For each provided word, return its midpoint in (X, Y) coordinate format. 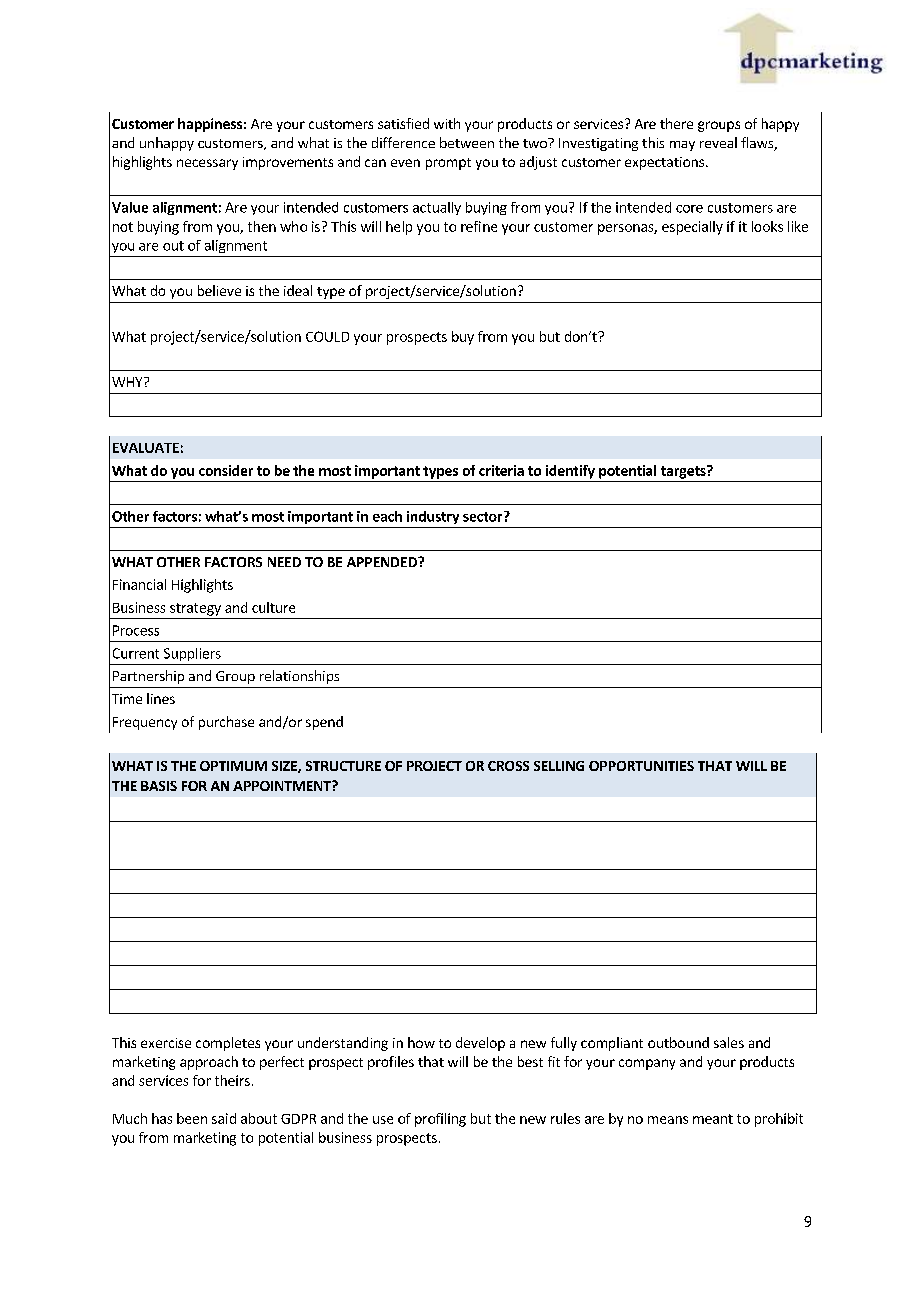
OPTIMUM (233, 766)
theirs (232, 1080)
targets (684, 472)
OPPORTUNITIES (641, 766)
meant (713, 1119)
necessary (207, 164)
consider (226, 470)
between (467, 142)
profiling (440, 1120)
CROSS (508, 766)
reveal (718, 142)
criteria (501, 470)
